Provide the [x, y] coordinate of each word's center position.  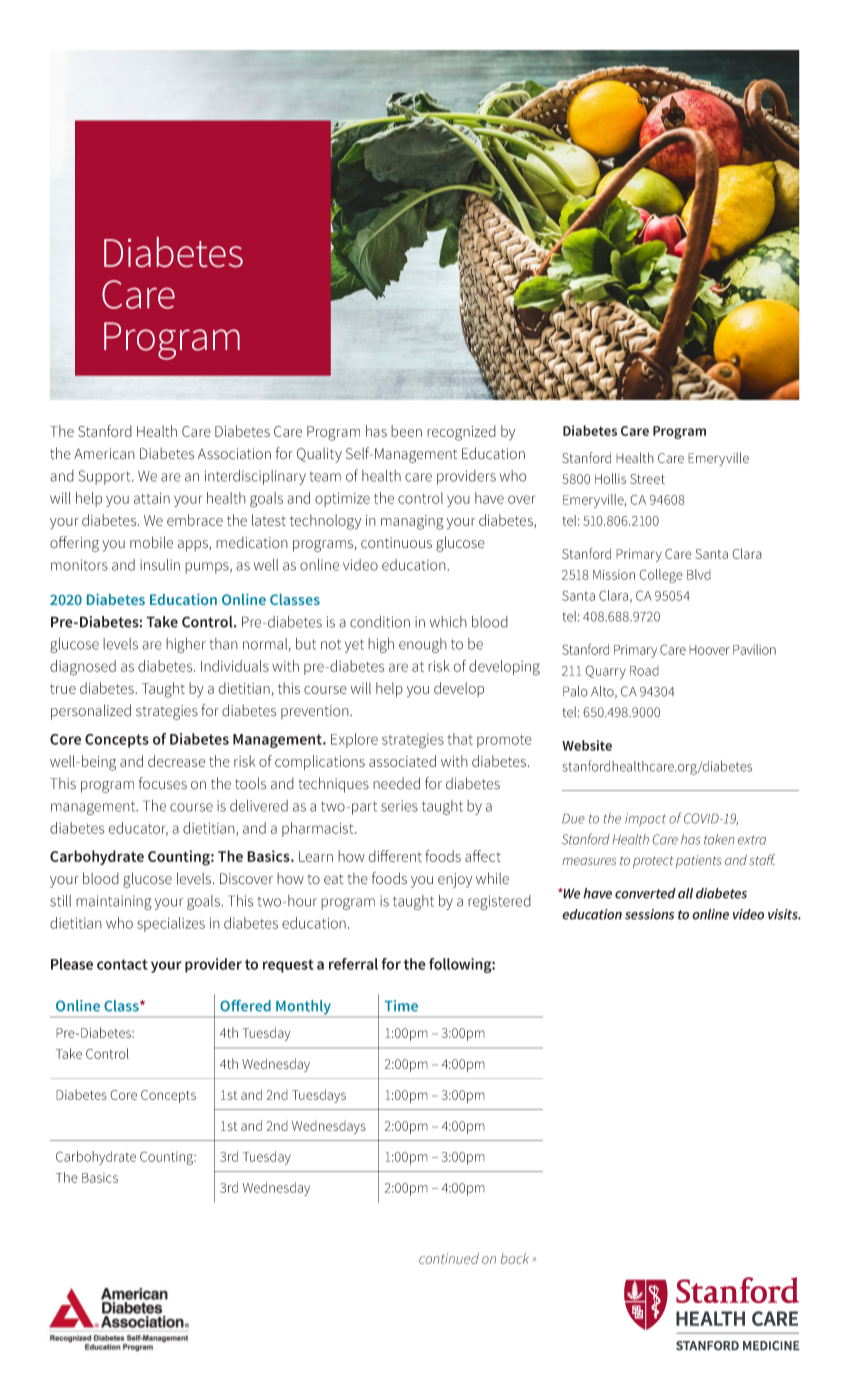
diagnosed [83, 668]
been [406, 431]
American [104, 454]
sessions [649, 914]
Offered [245, 1006]
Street [647, 479]
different [395, 856]
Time [401, 1006]
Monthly [304, 1008]
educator [138, 829]
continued [449, 1258]
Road [644, 670]
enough [423, 645]
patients [699, 861]
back [515, 1258]
